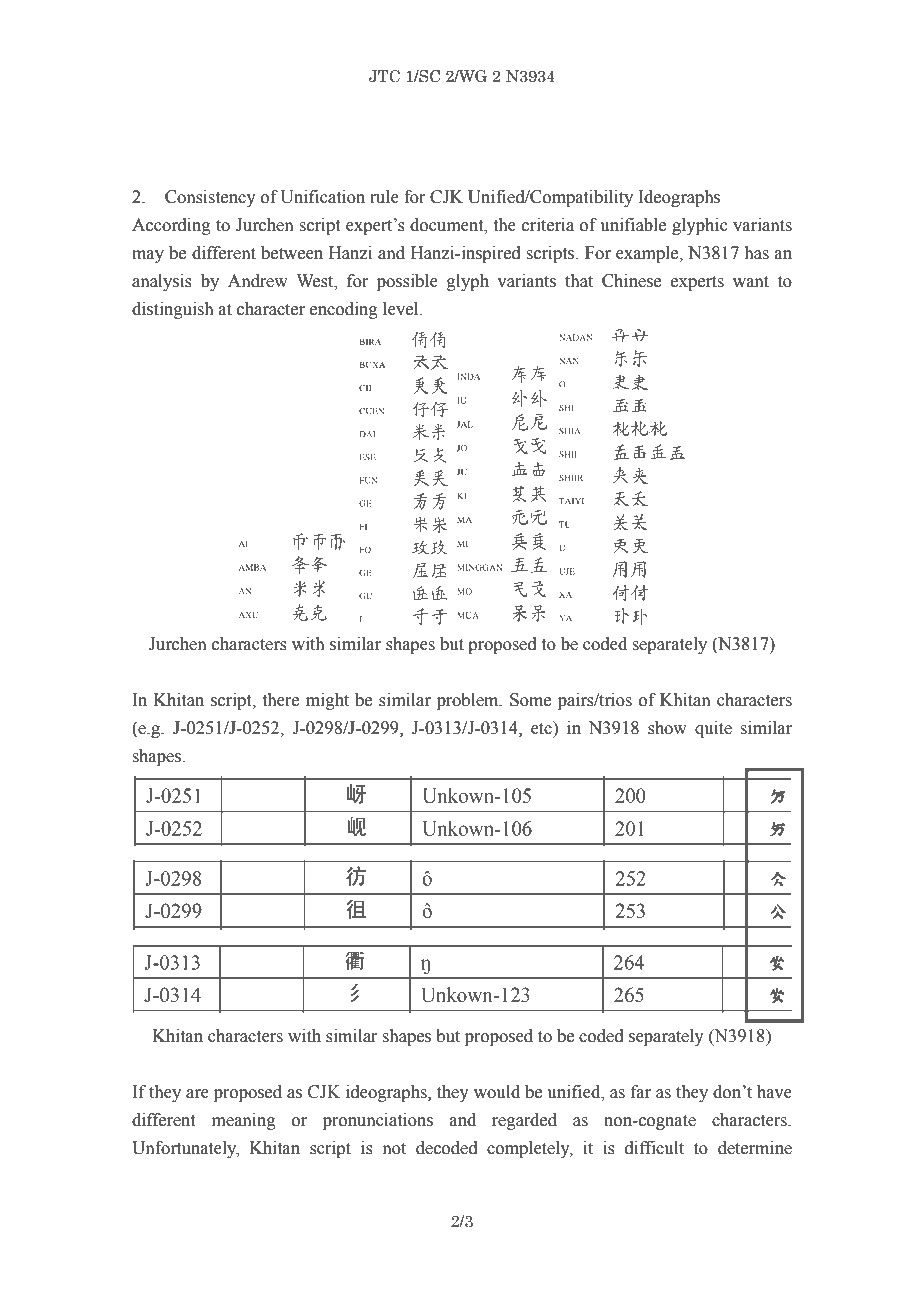 This screenshot has width=924, height=1308. I want to click on there, so click(281, 700).
